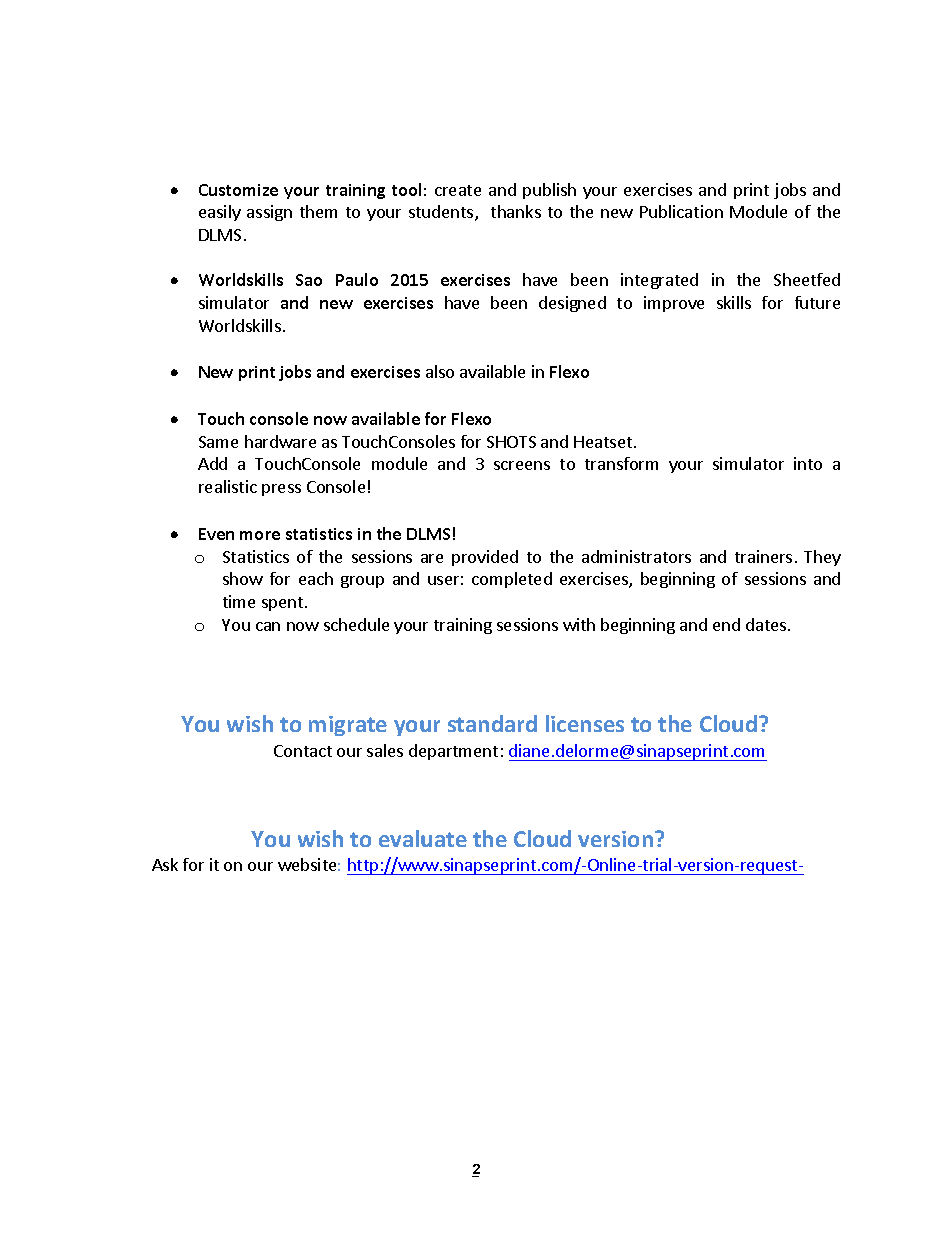  Describe the element at coordinates (440, 371) in the document. I see `also` at that location.
